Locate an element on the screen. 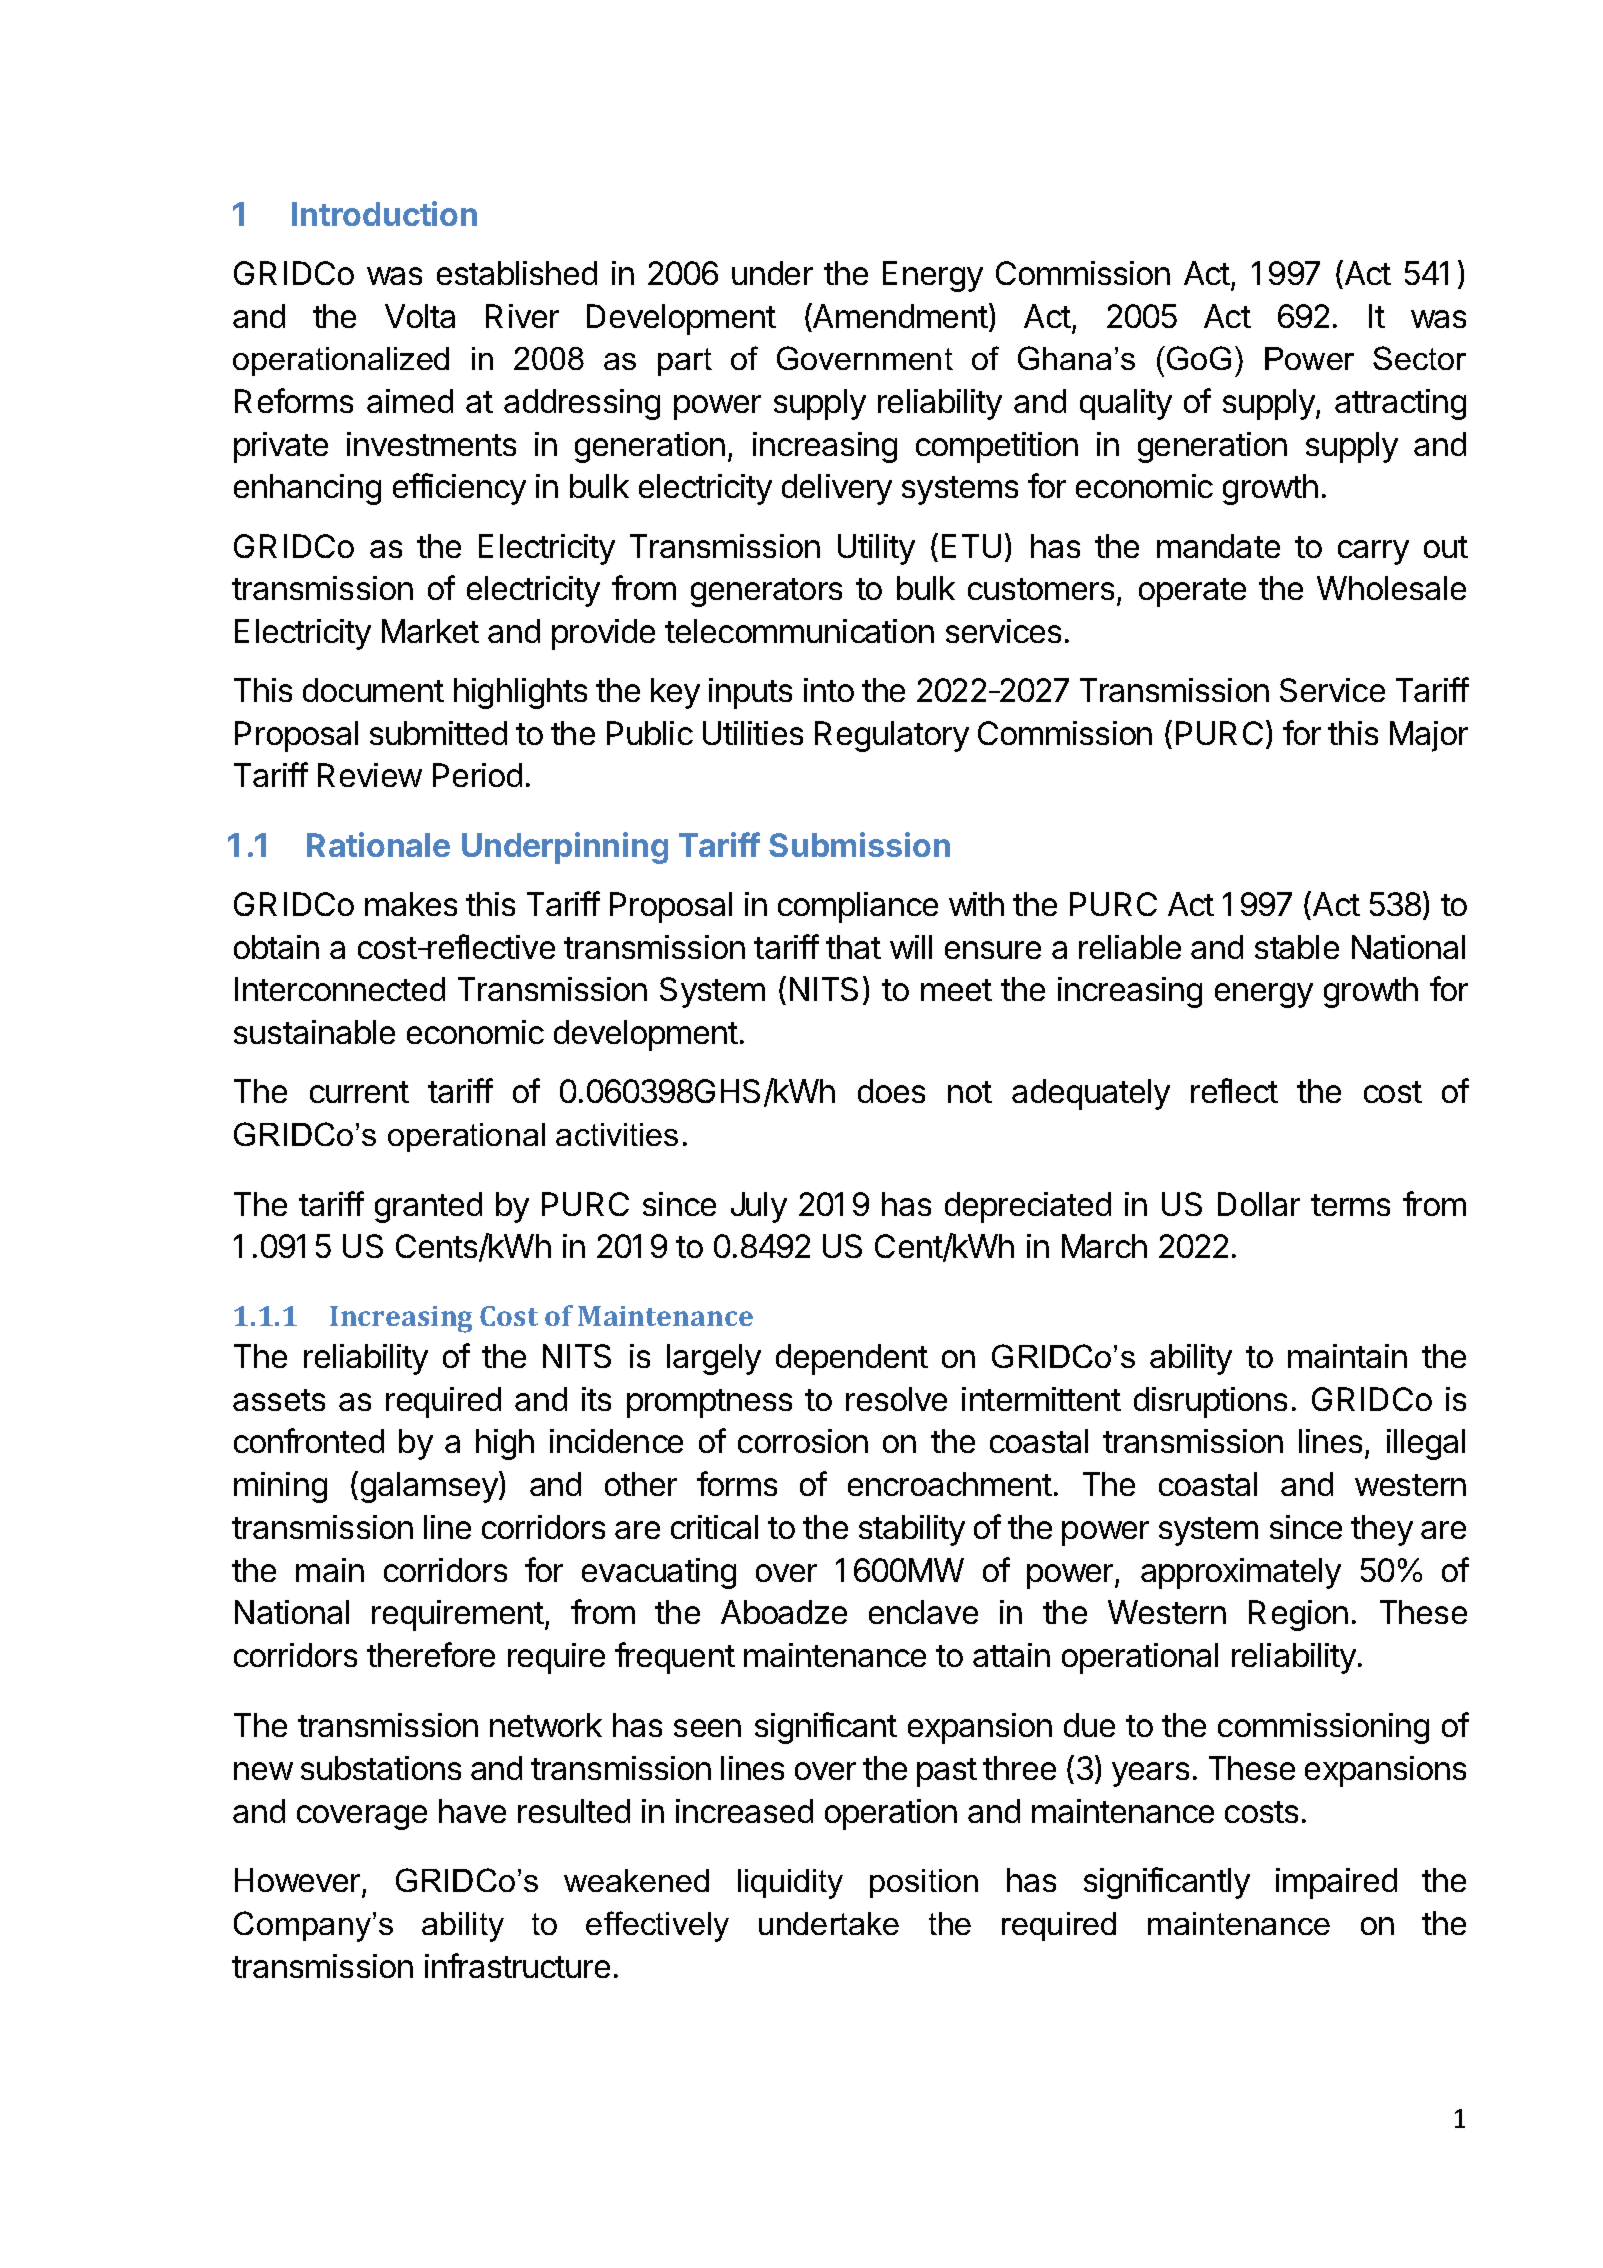  Market is located at coordinates (430, 631).
